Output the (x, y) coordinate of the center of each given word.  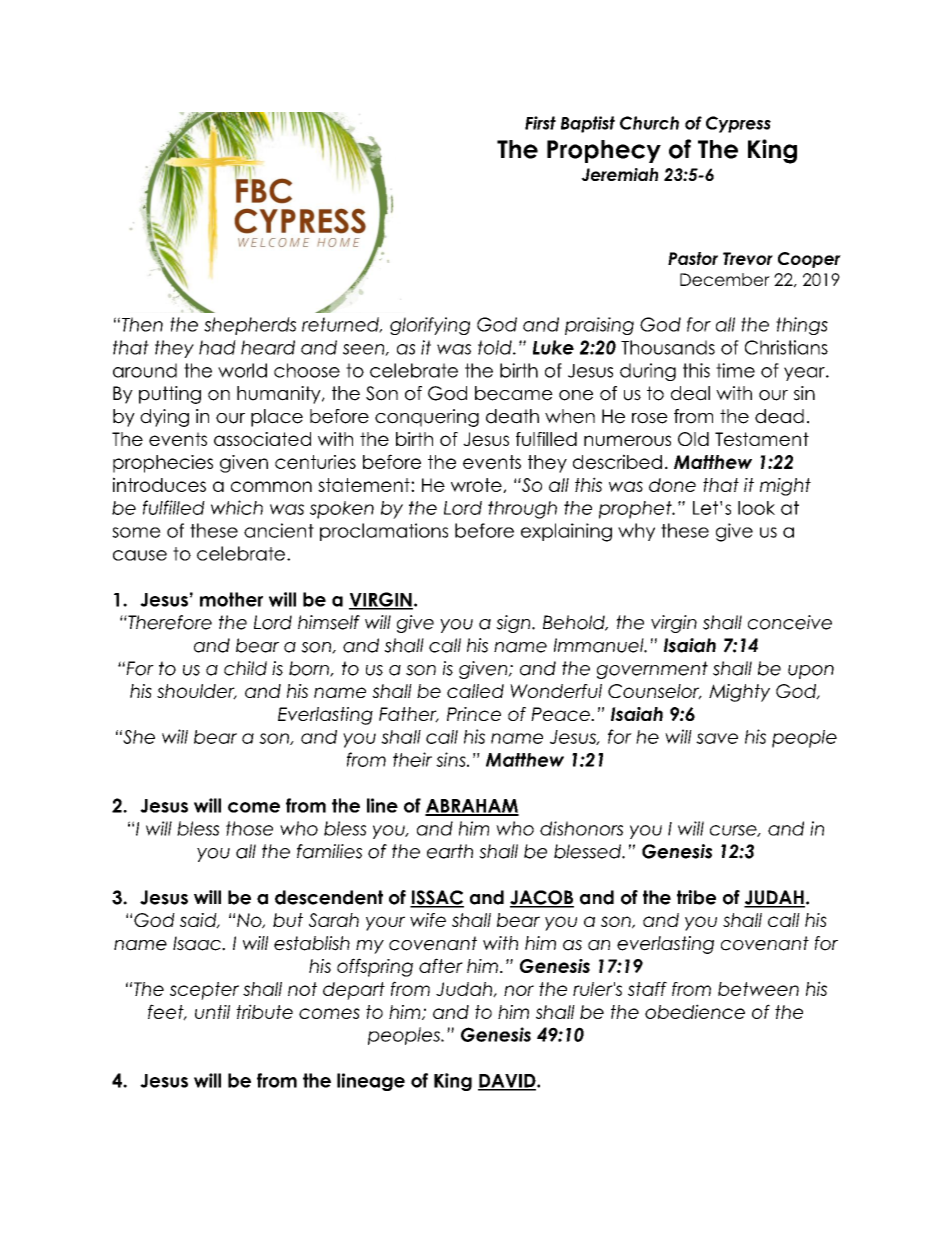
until (212, 1012)
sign (514, 624)
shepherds (250, 326)
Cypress (738, 124)
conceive (790, 622)
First (540, 123)
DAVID (508, 1082)
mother (231, 599)
